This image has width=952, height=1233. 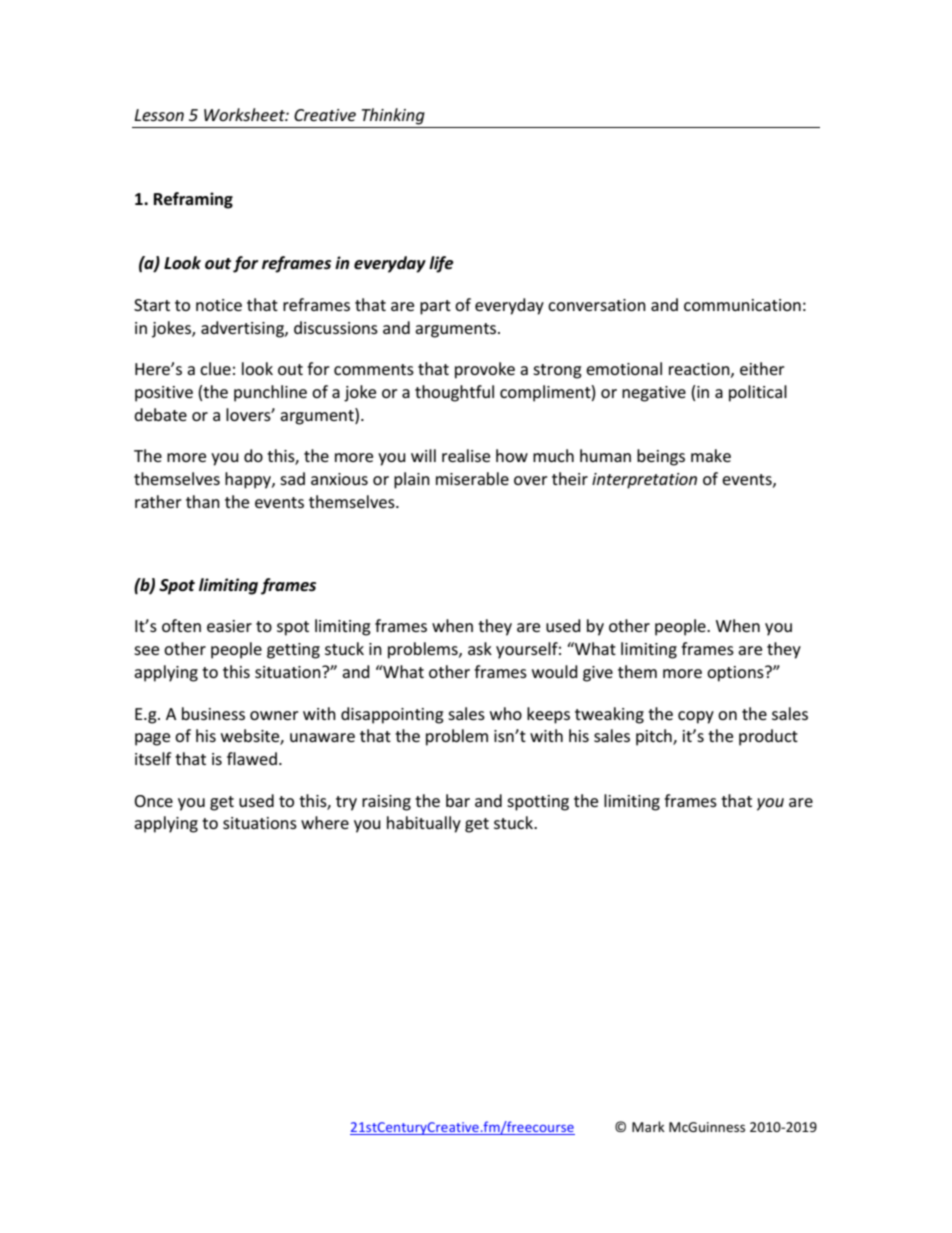 I want to click on Thinking, so click(x=393, y=116).
